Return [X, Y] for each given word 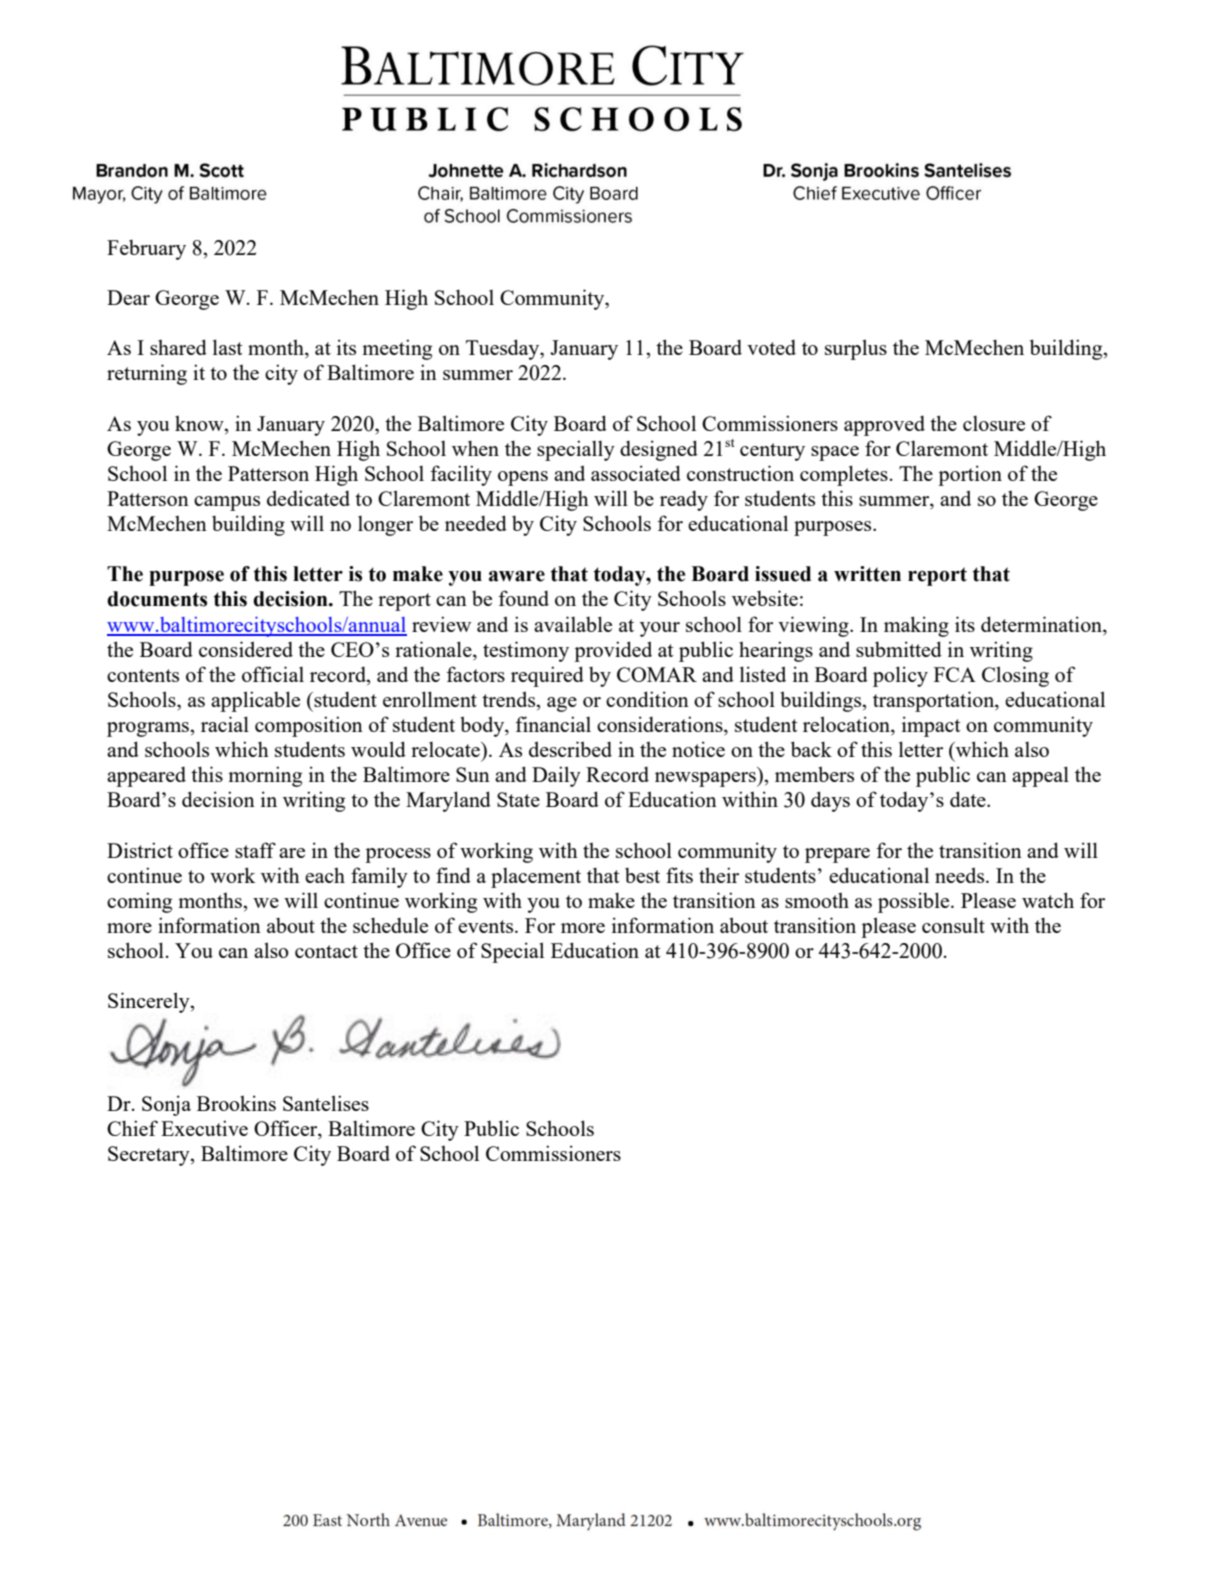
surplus [856, 349]
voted [771, 347]
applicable [255, 701]
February [146, 249]
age [562, 704]
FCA [955, 674]
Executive [204, 1128]
